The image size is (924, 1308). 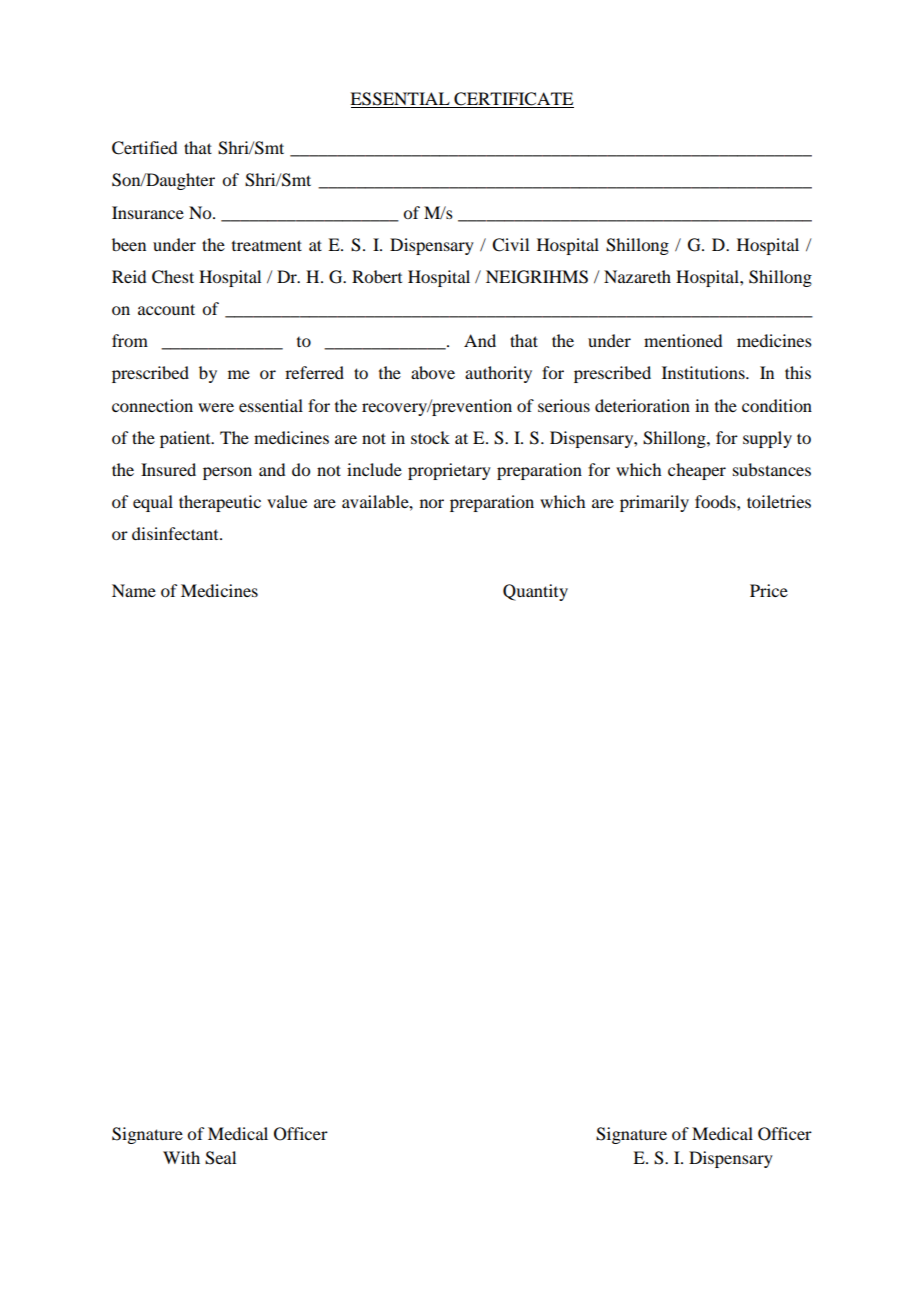 I want to click on CERTIFICATE, so click(x=513, y=100).
